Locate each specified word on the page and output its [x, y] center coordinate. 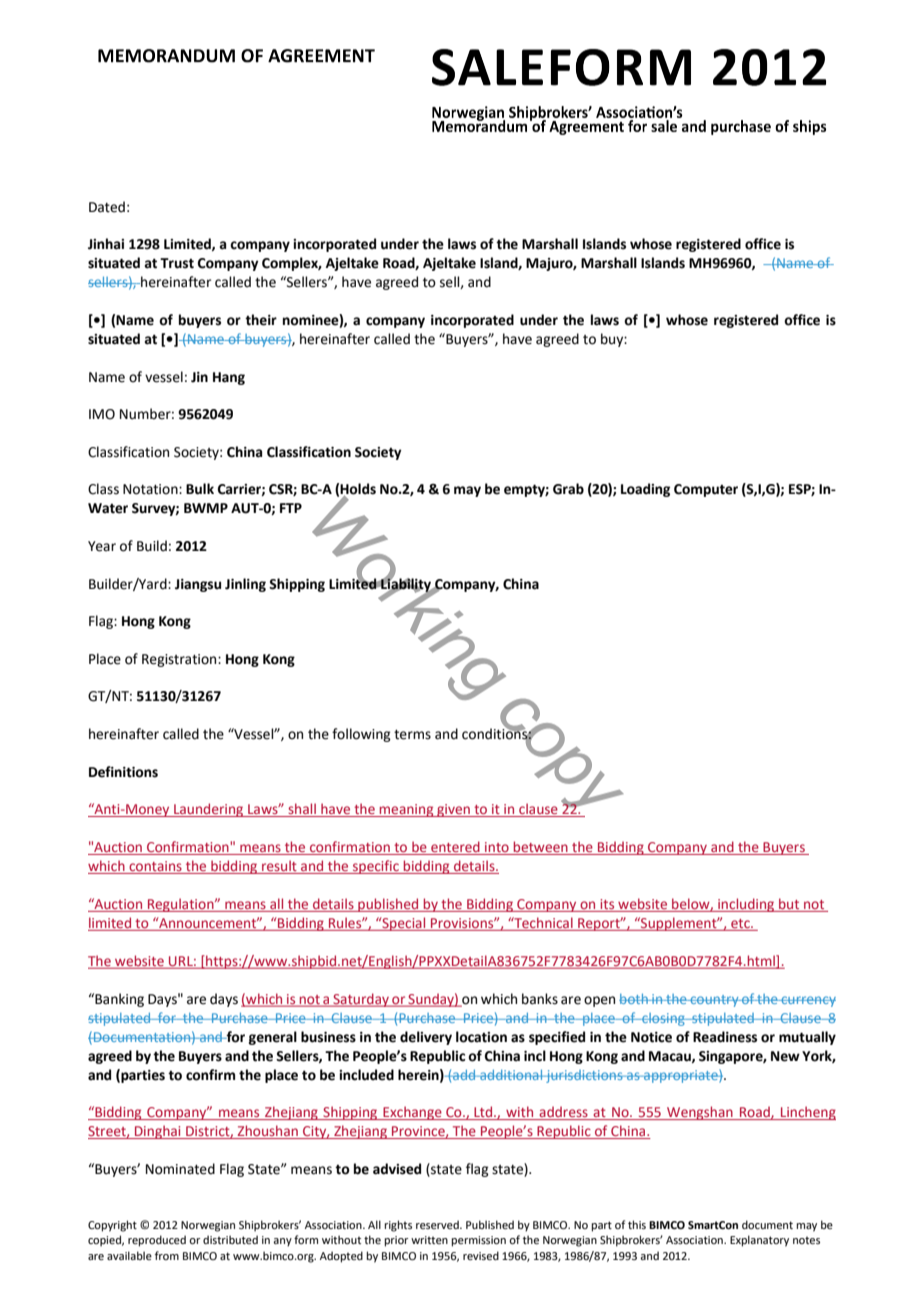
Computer [706, 490]
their [261, 320]
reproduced [157, 1241]
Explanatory [759, 1241]
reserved [438, 1224]
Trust [177, 263]
